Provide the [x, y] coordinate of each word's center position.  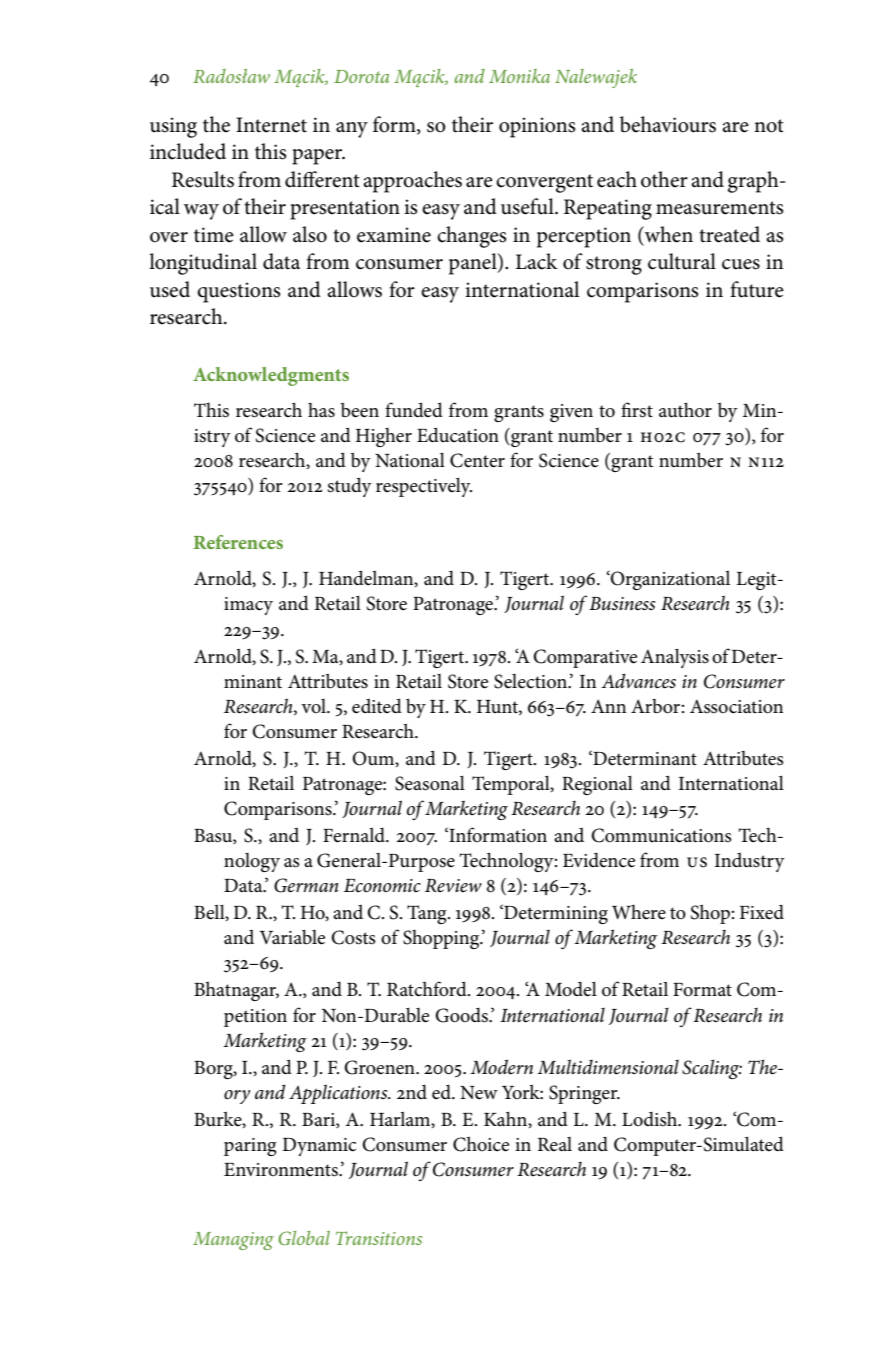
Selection [531, 681]
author [685, 410]
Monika [519, 76]
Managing [233, 1241]
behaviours [668, 124]
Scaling [712, 1069]
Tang [428, 914]
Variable [292, 937]
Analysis [675, 658]
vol [315, 706]
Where [639, 912]
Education [458, 434]
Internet [271, 125]
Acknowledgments [271, 376]
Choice [481, 1144]
